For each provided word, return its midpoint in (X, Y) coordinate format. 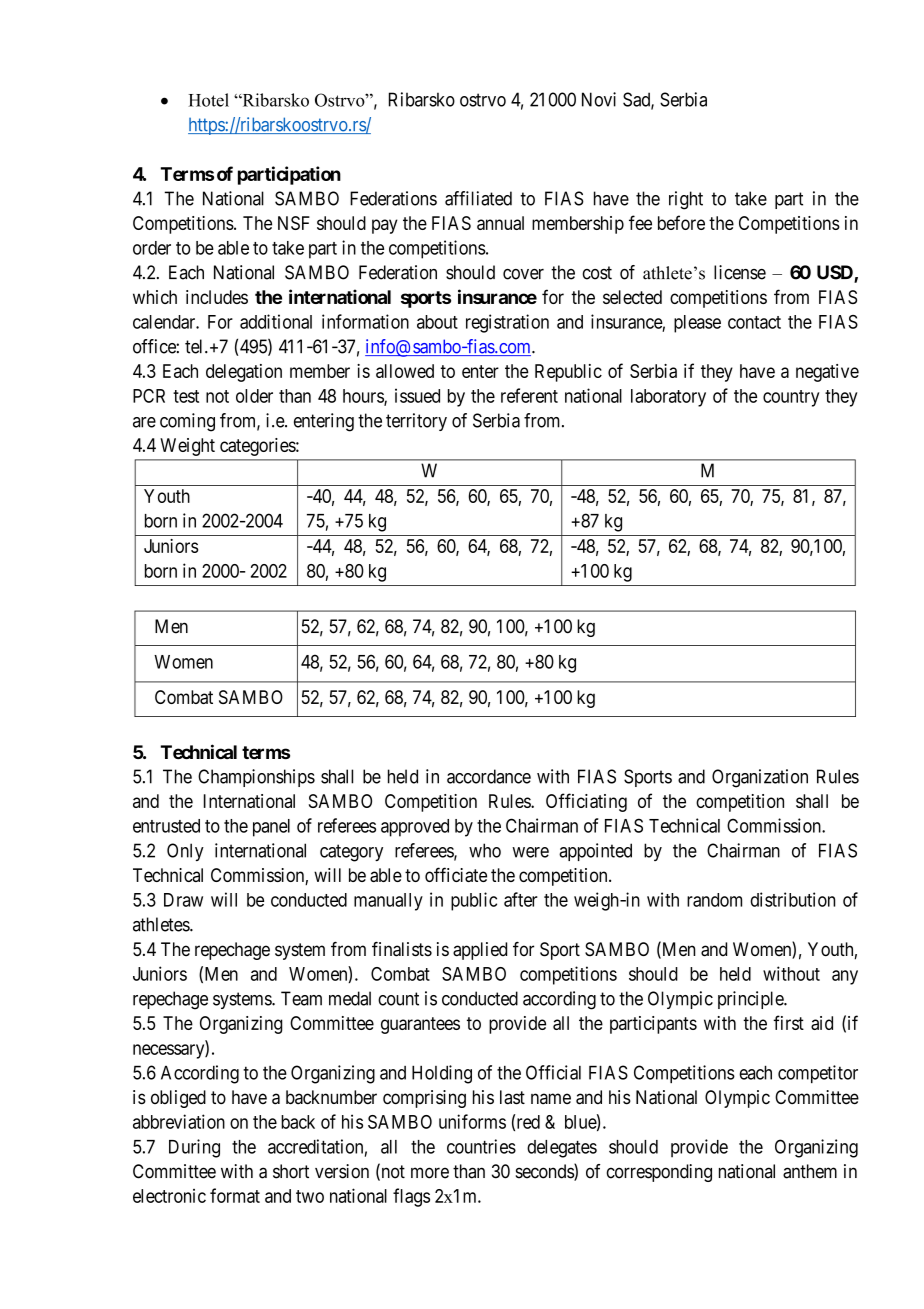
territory (416, 422)
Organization (760, 778)
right (686, 200)
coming (187, 422)
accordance (489, 776)
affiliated (478, 198)
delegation (244, 373)
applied (480, 951)
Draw (183, 900)
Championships (256, 778)
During (194, 1148)
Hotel (208, 100)
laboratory (668, 398)
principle (751, 1000)
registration (507, 323)
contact (754, 322)
